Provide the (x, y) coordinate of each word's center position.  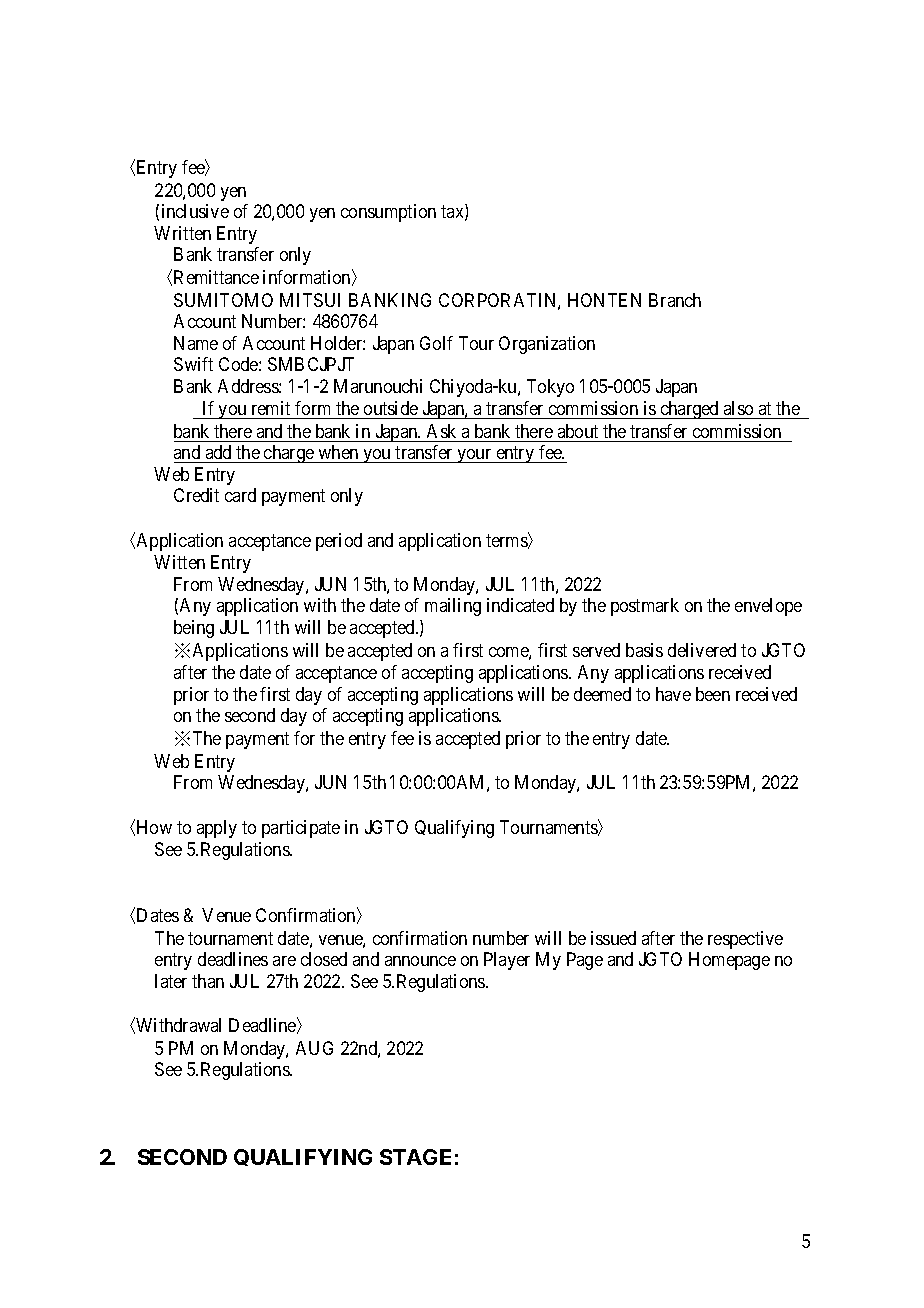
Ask (441, 431)
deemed (602, 694)
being (194, 629)
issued (613, 938)
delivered (702, 650)
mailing (453, 607)
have (673, 694)
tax (453, 213)
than (208, 981)
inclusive (195, 211)
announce (420, 961)
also (738, 408)
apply (217, 829)
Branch (675, 300)
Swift (193, 364)
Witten (179, 562)
